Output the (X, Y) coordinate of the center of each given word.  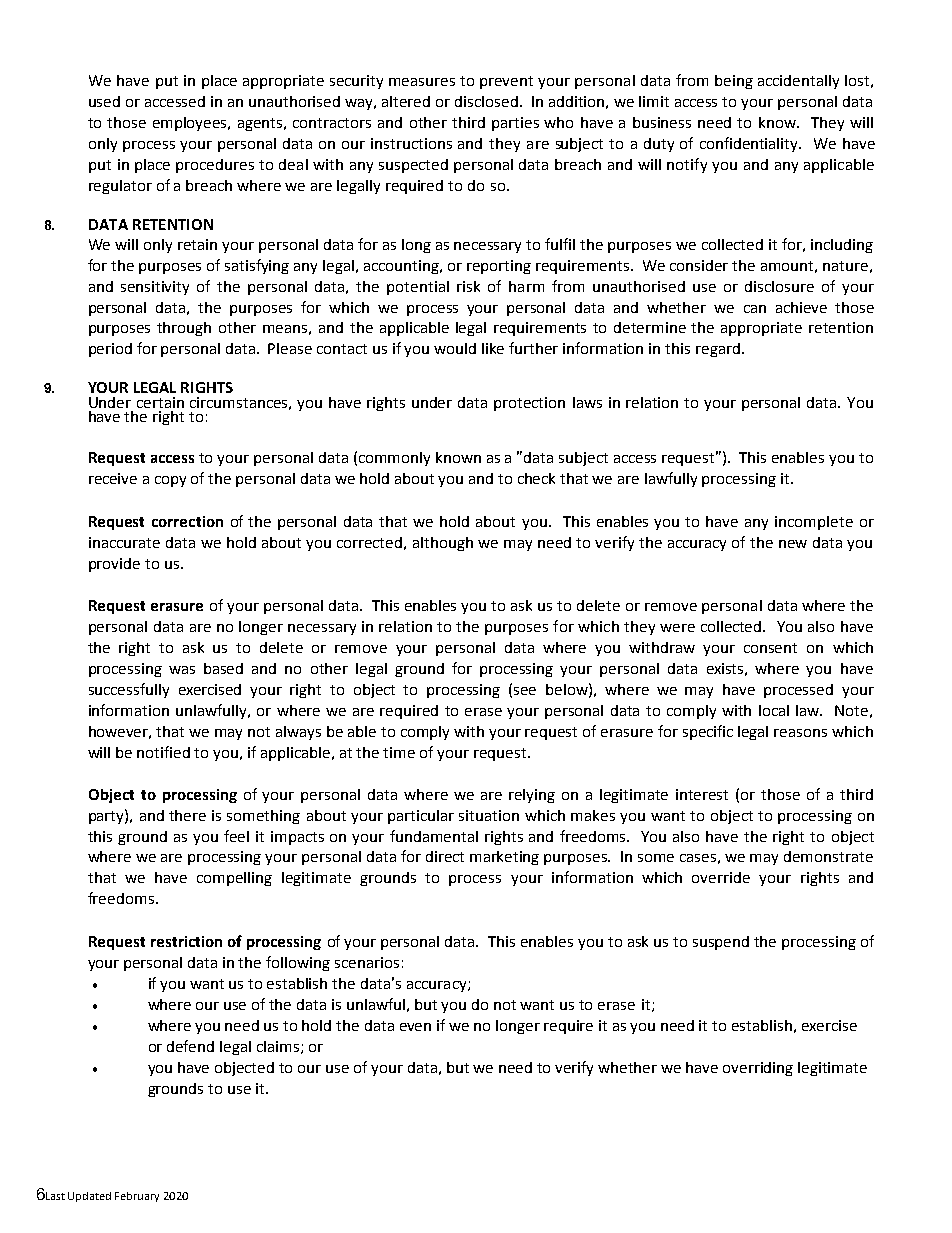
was (182, 670)
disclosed (486, 101)
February (137, 1197)
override (721, 877)
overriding (758, 1069)
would (455, 348)
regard (718, 350)
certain (160, 402)
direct (445, 856)
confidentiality (750, 144)
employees (191, 124)
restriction (186, 941)
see (525, 691)
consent (770, 648)
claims (278, 1046)
